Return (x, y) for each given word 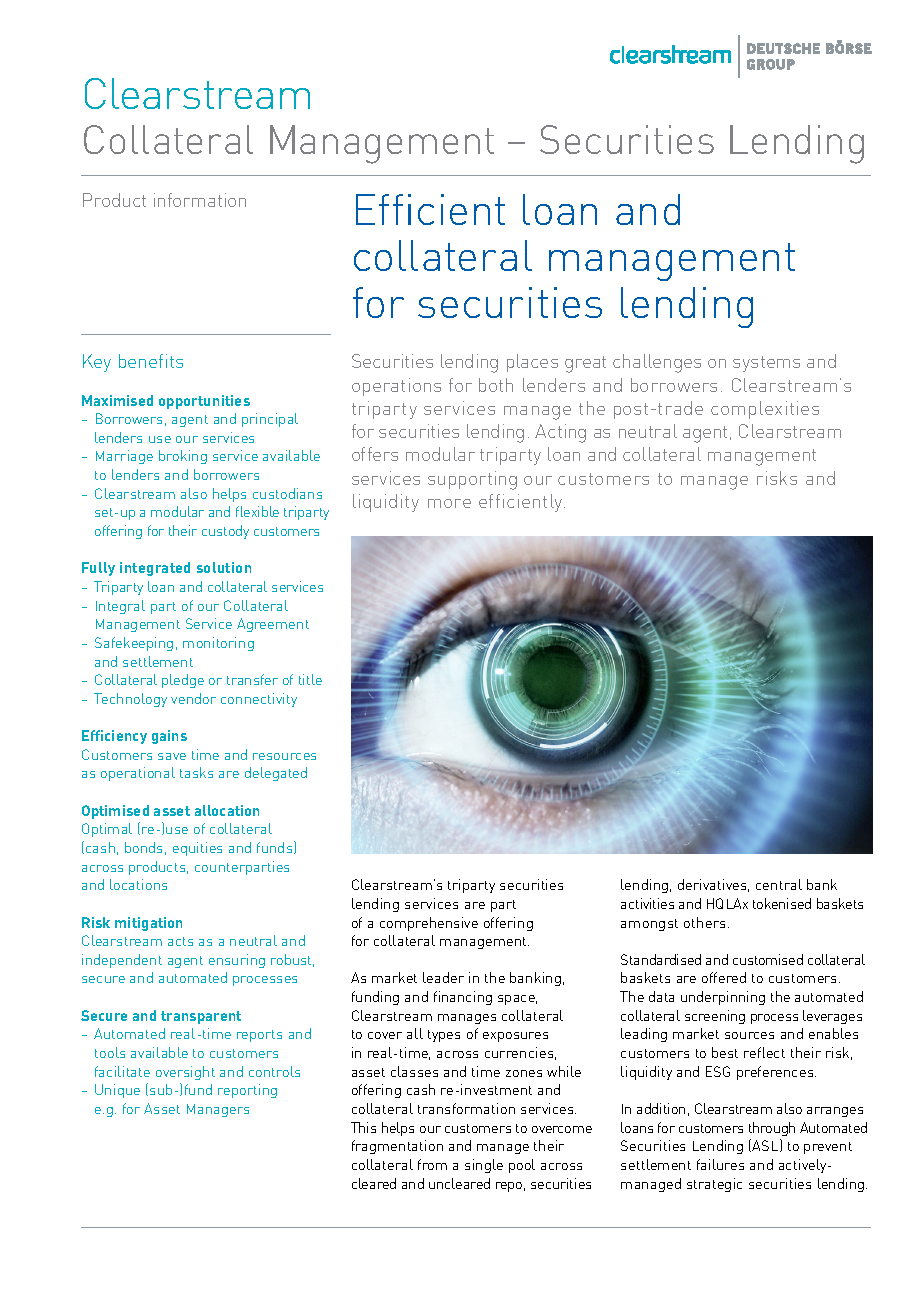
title (310, 679)
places (532, 363)
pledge (183, 681)
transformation (466, 1108)
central (779, 884)
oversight (185, 1073)
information (200, 200)
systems (766, 364)
